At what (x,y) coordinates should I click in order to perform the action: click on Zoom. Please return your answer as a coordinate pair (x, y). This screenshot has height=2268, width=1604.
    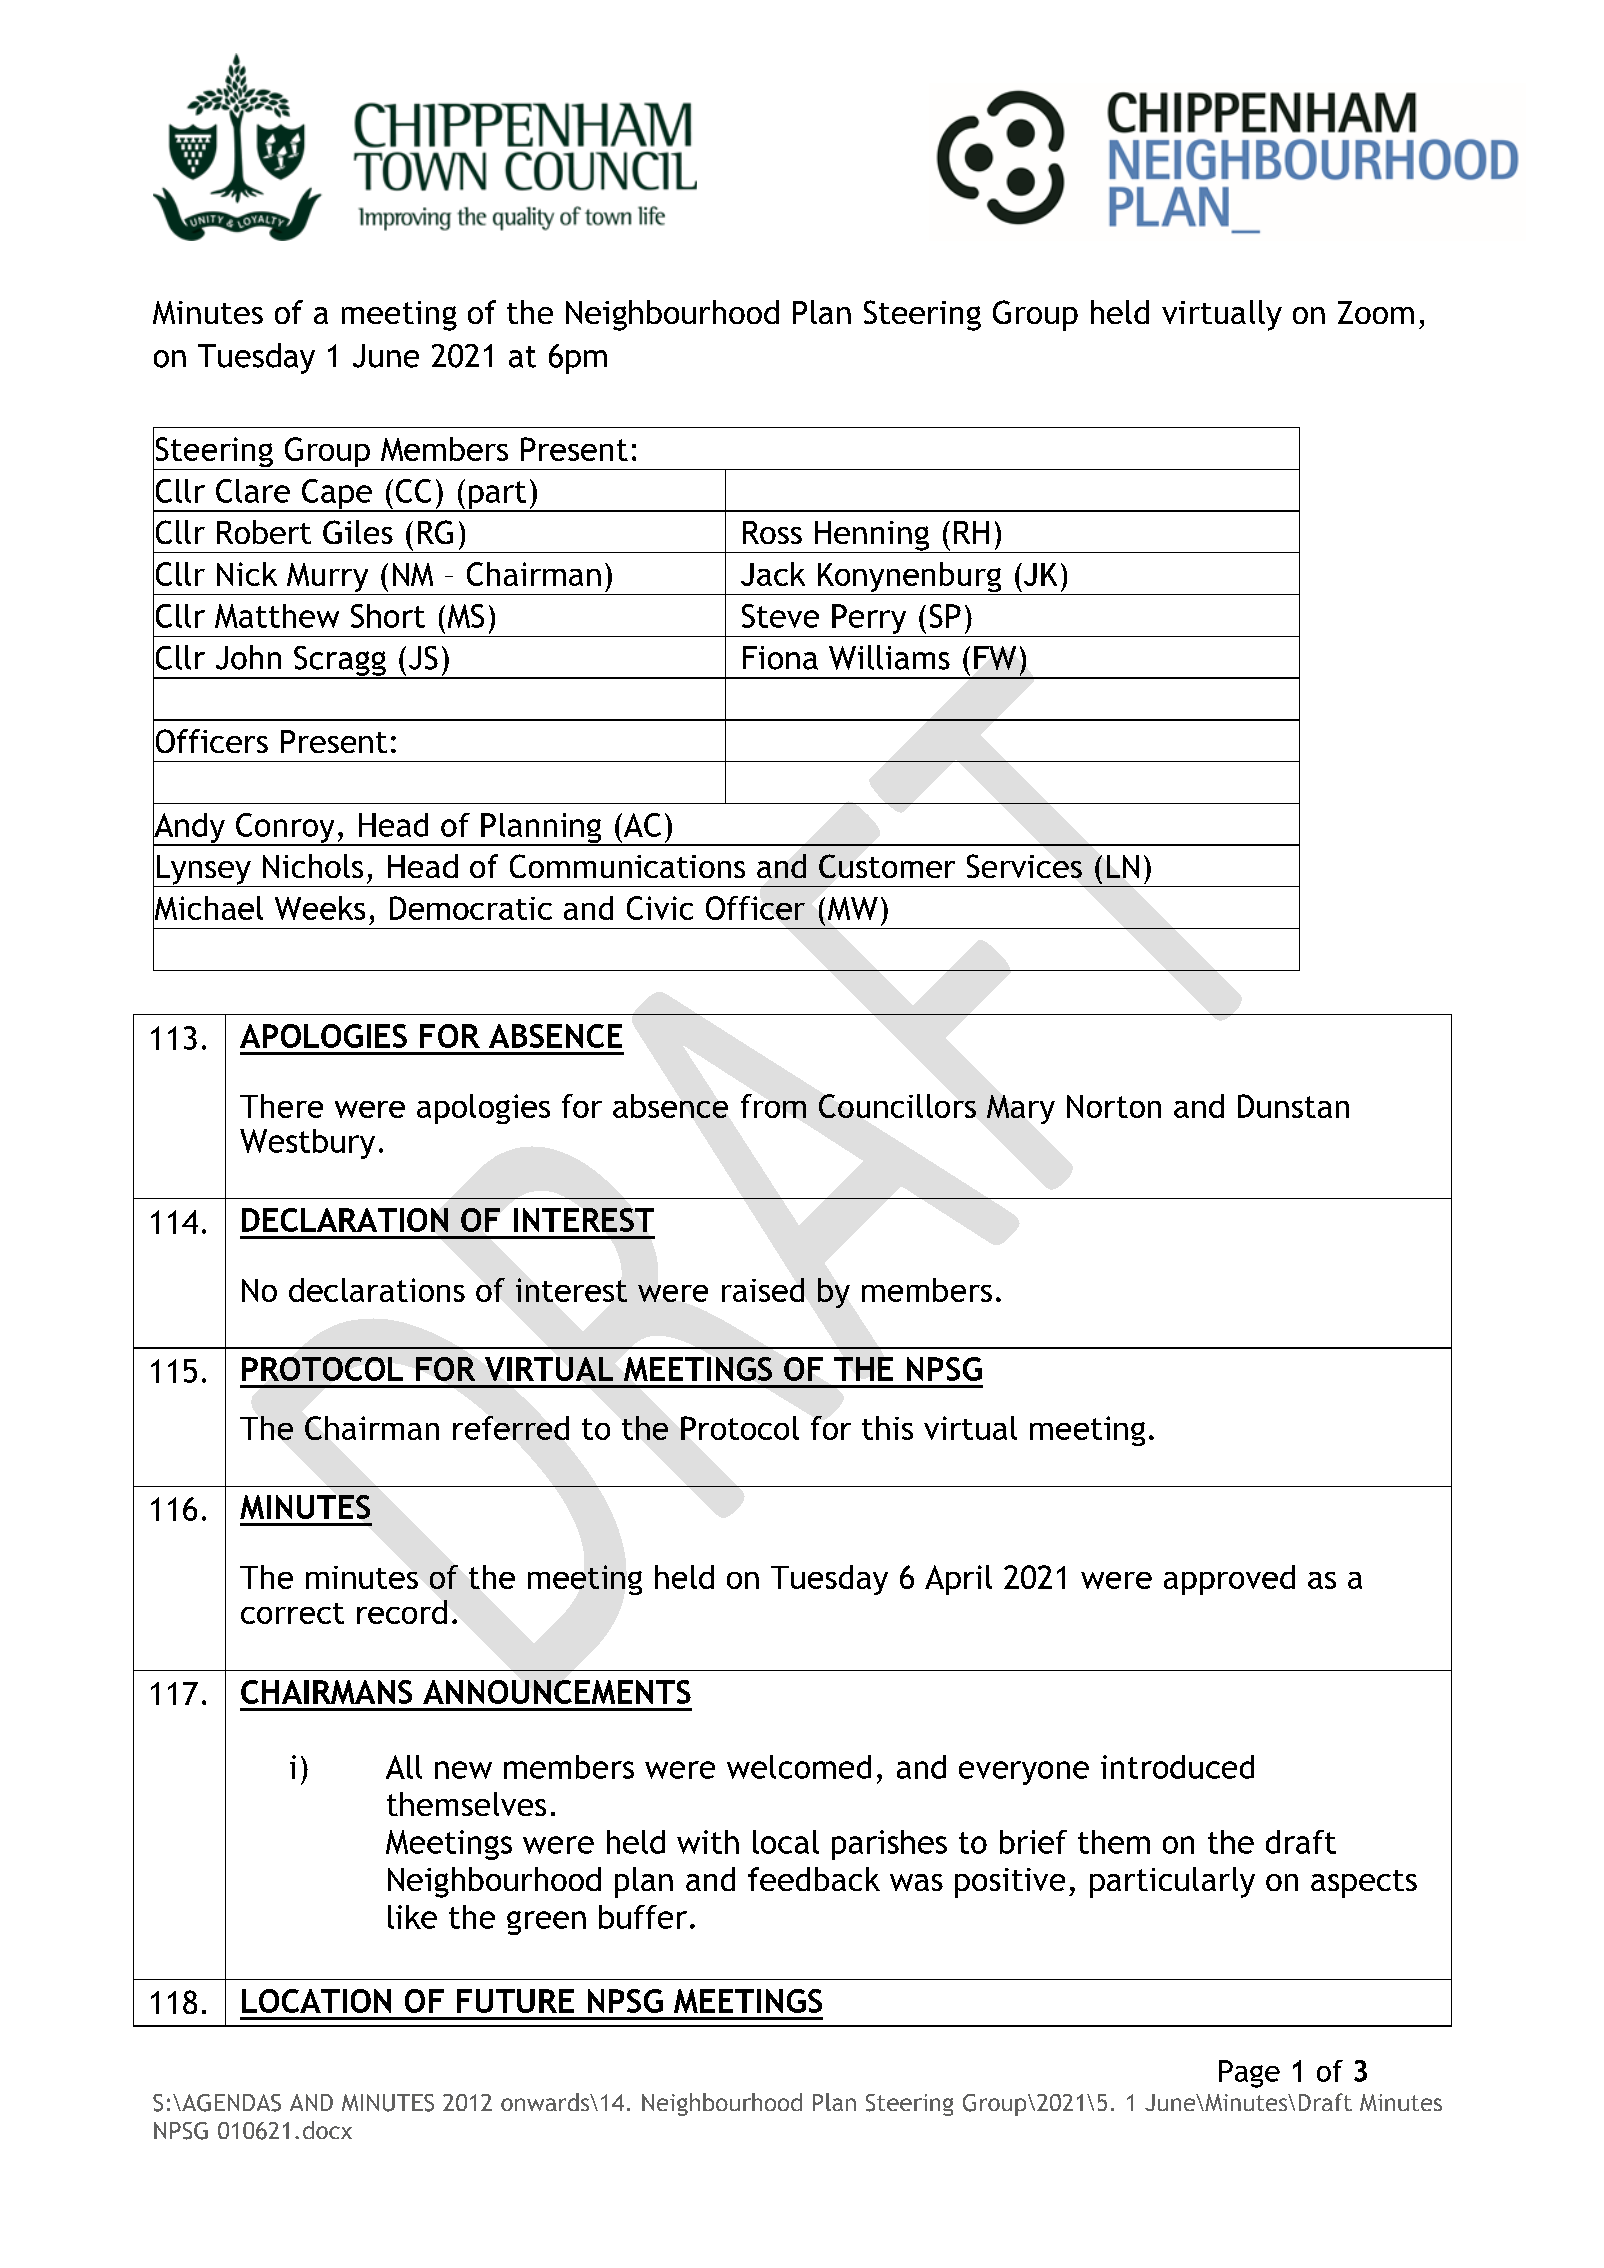
    Looking at the image, I should click on (1376, 312).
